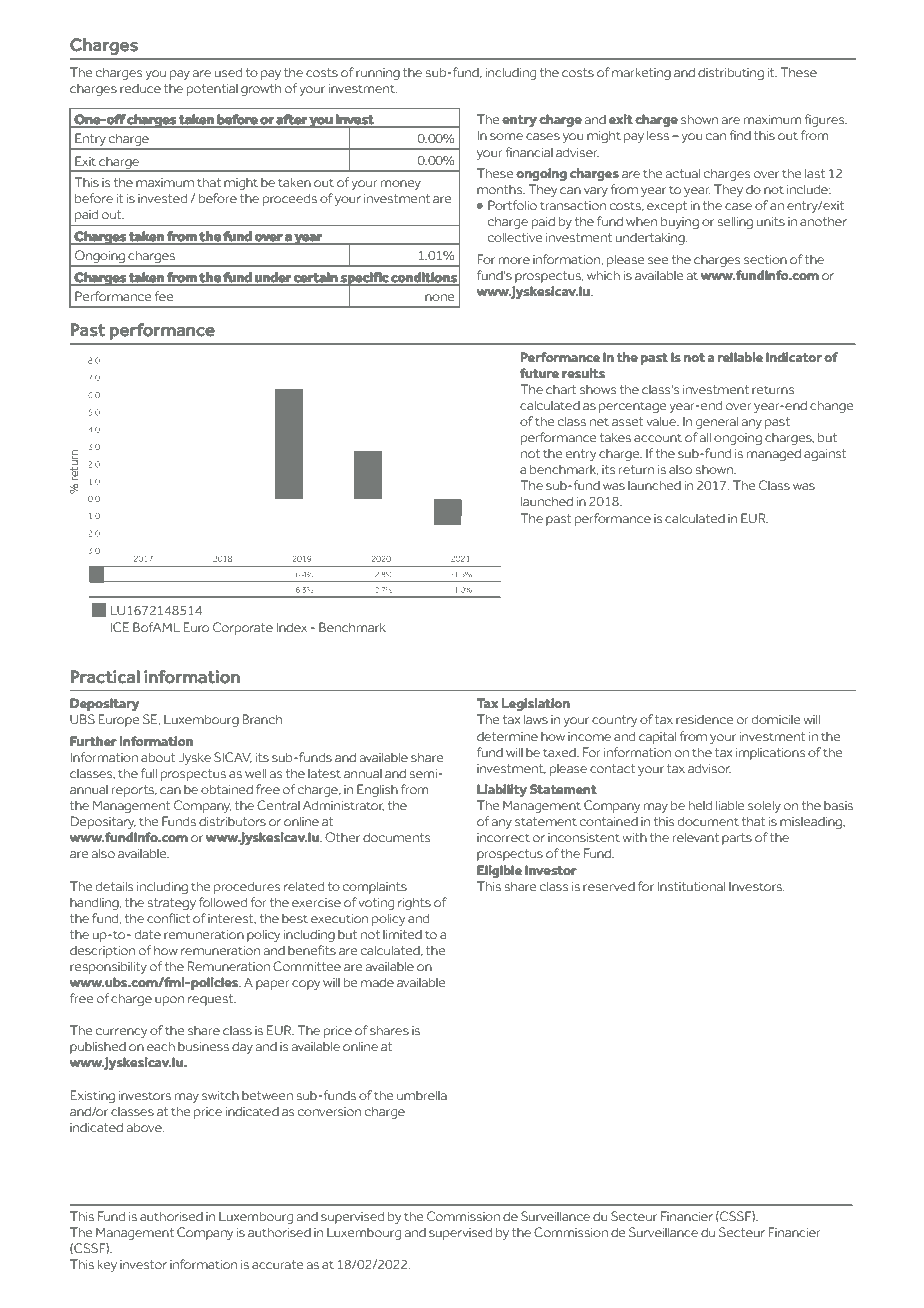 Image resolution: width=924 pixels, height=1308 pixels. Describe the element at coordinates (168, 918) in the screenshot. I see `conflict` at that location.
